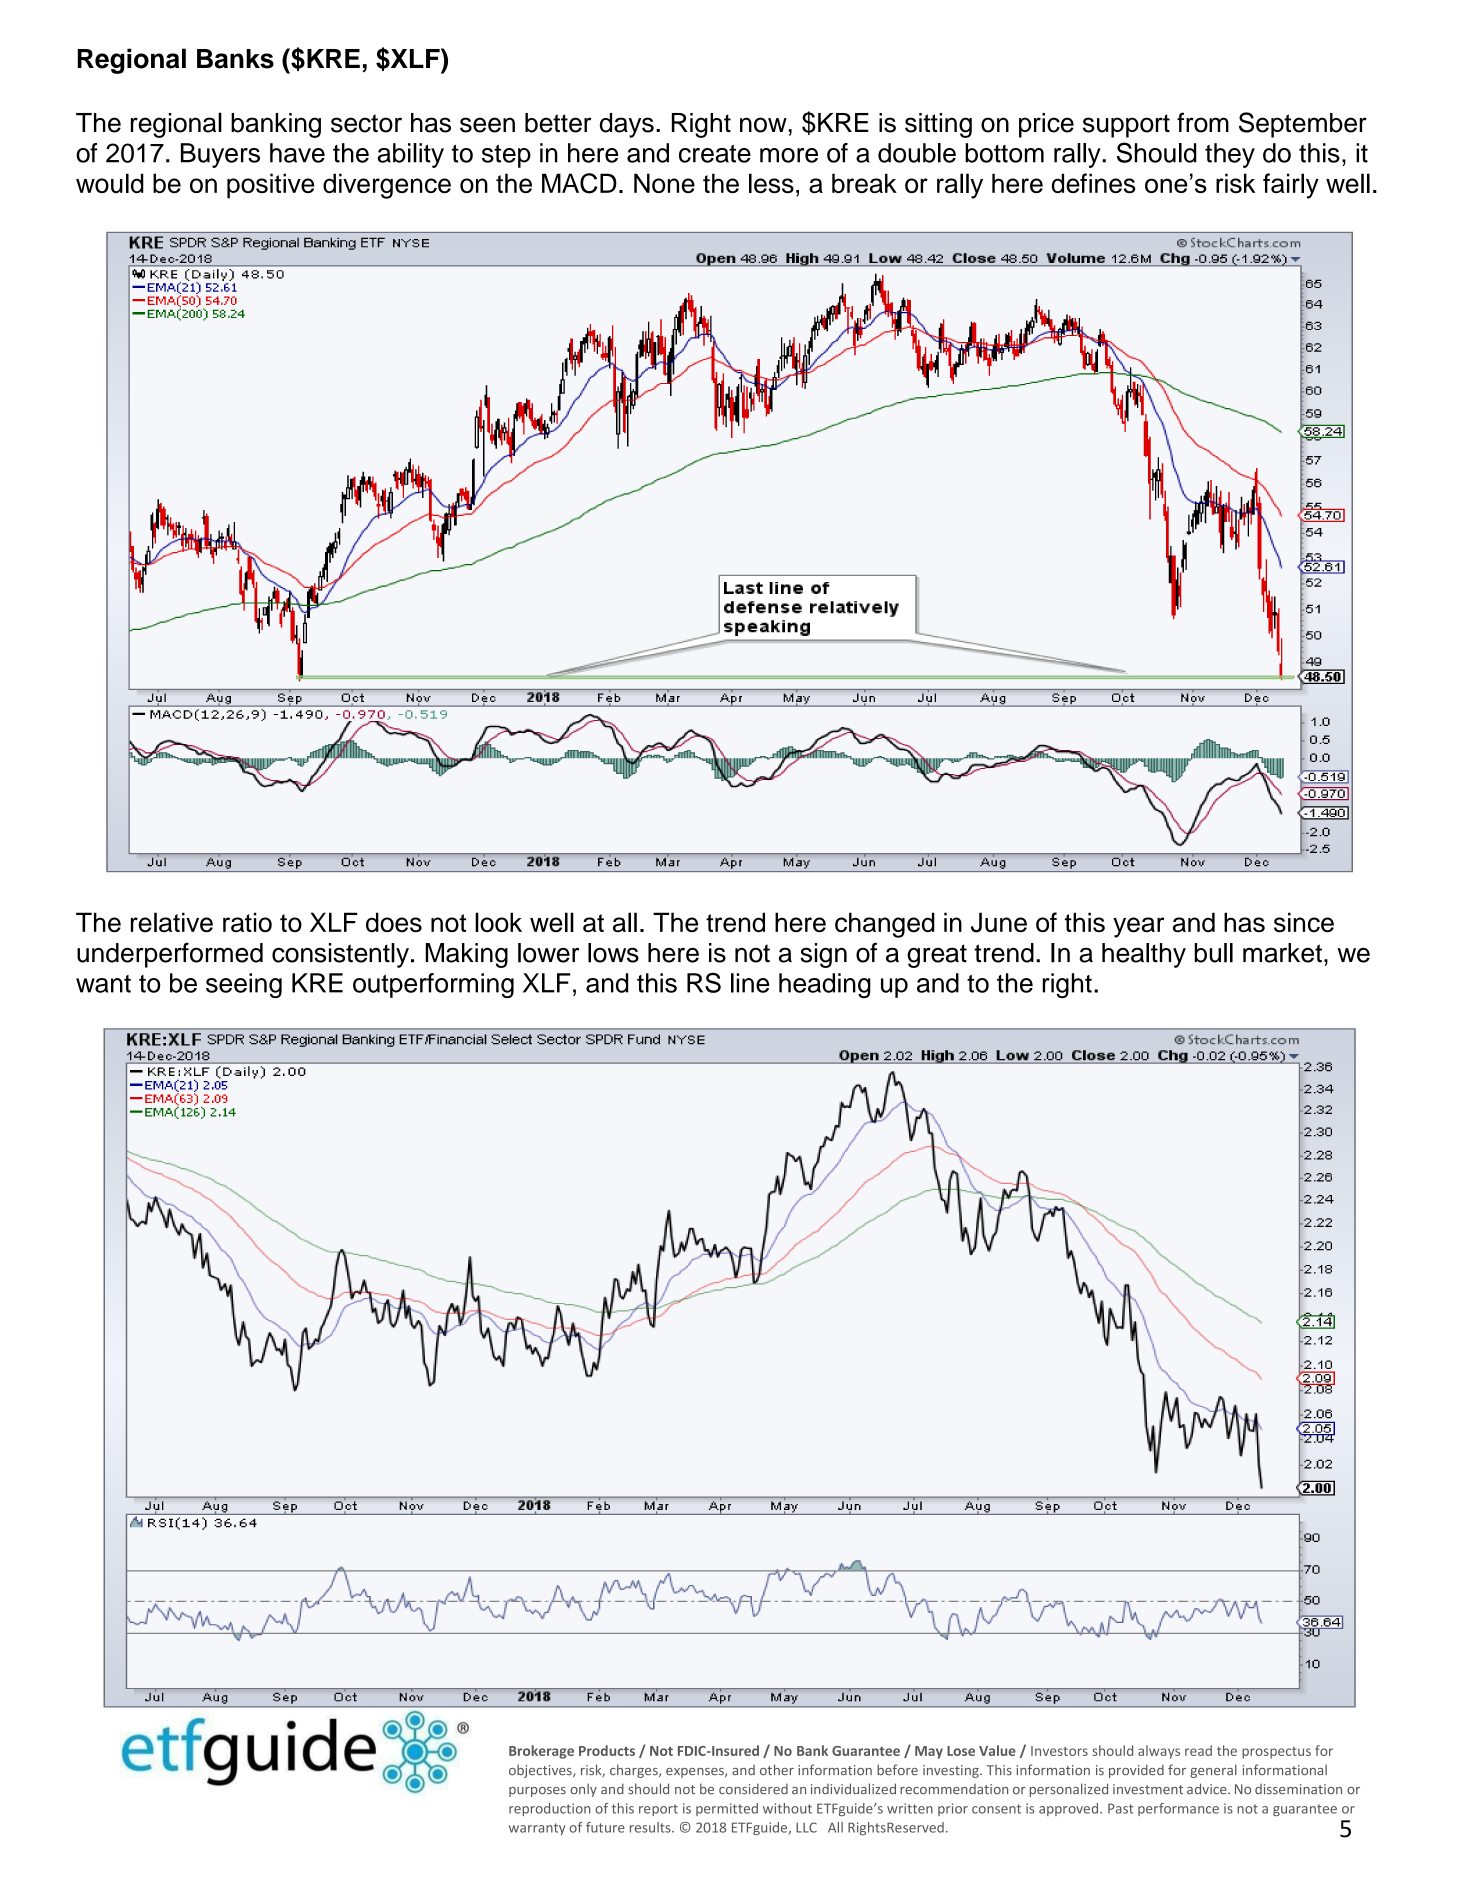 Image resolution: width=1470 pixels, height=1902 pixels. Describe the element at coordinates (750, 983) in the page. I see `line` at that location.
